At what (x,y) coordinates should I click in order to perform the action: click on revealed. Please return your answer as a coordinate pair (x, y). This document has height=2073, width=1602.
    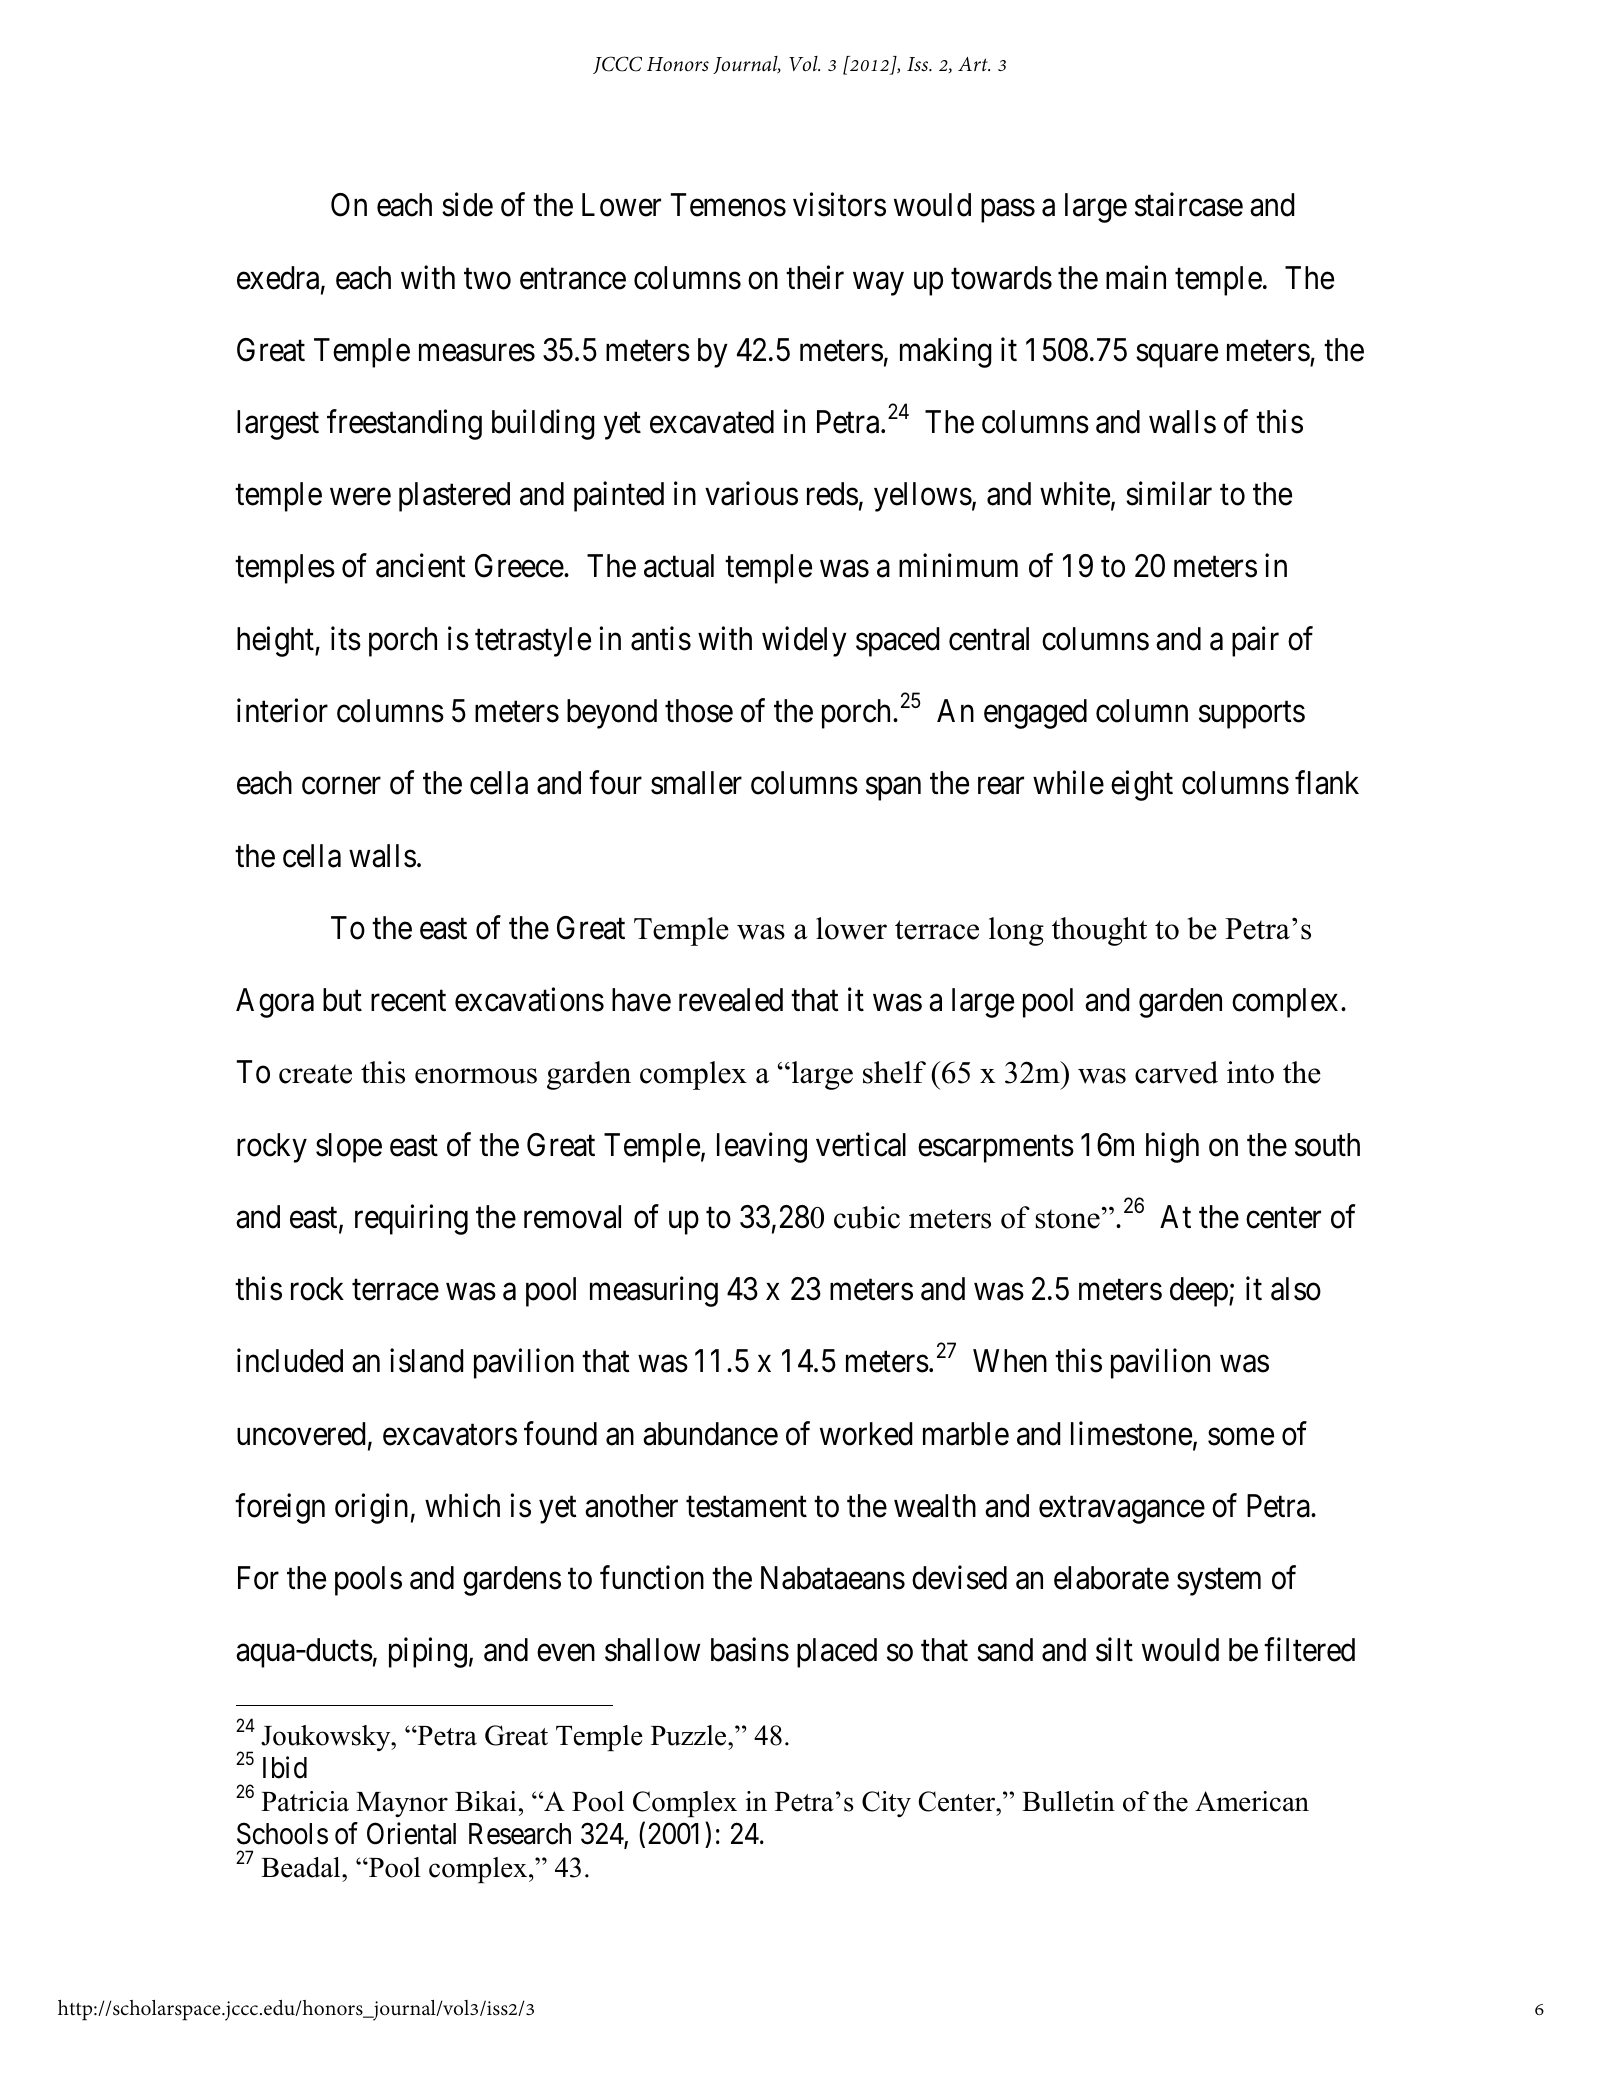
    Looking at the image, I should click on (731, 1000).
